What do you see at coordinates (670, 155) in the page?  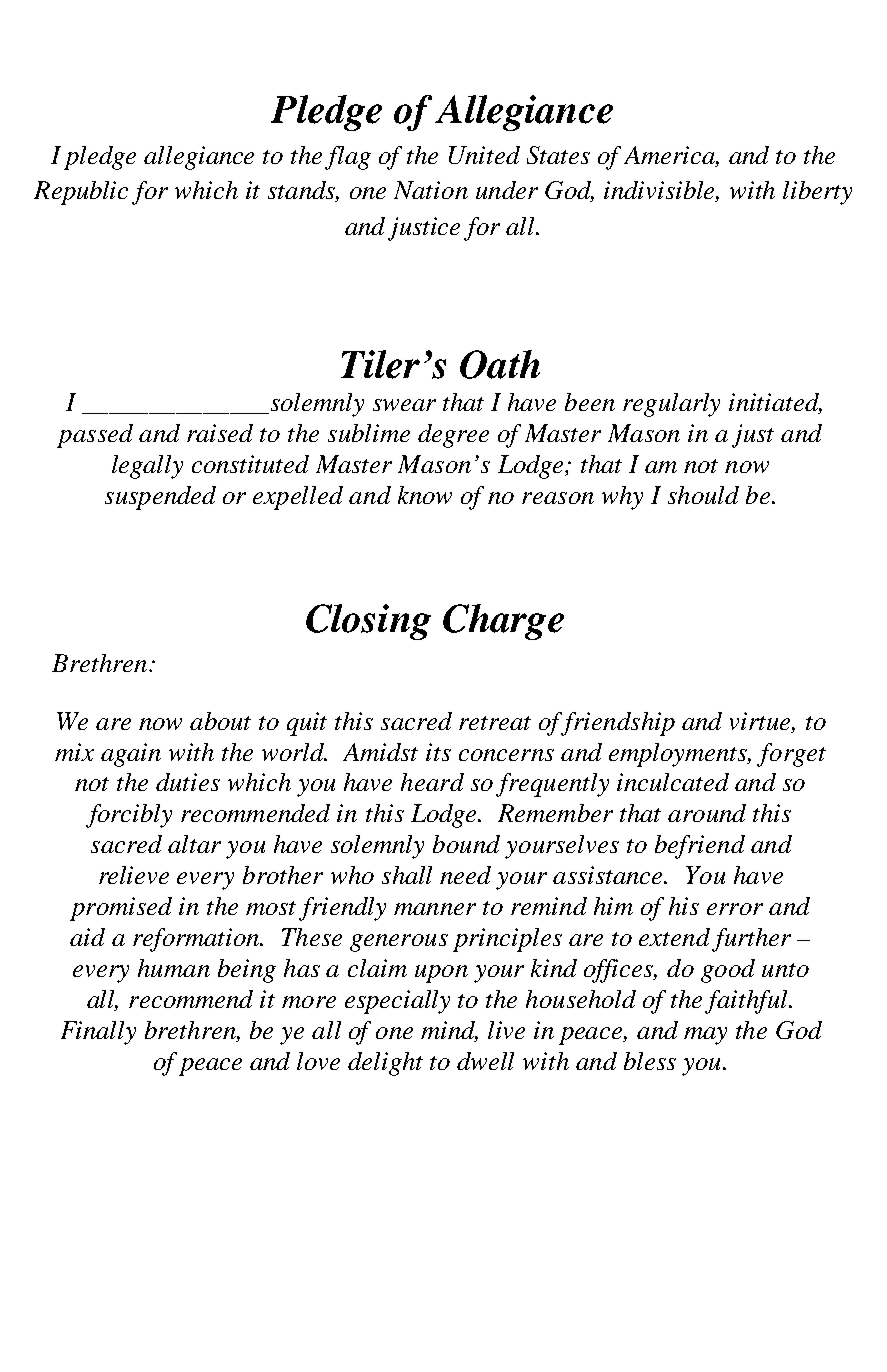 I see `America` at bounding box center [670, 155].
